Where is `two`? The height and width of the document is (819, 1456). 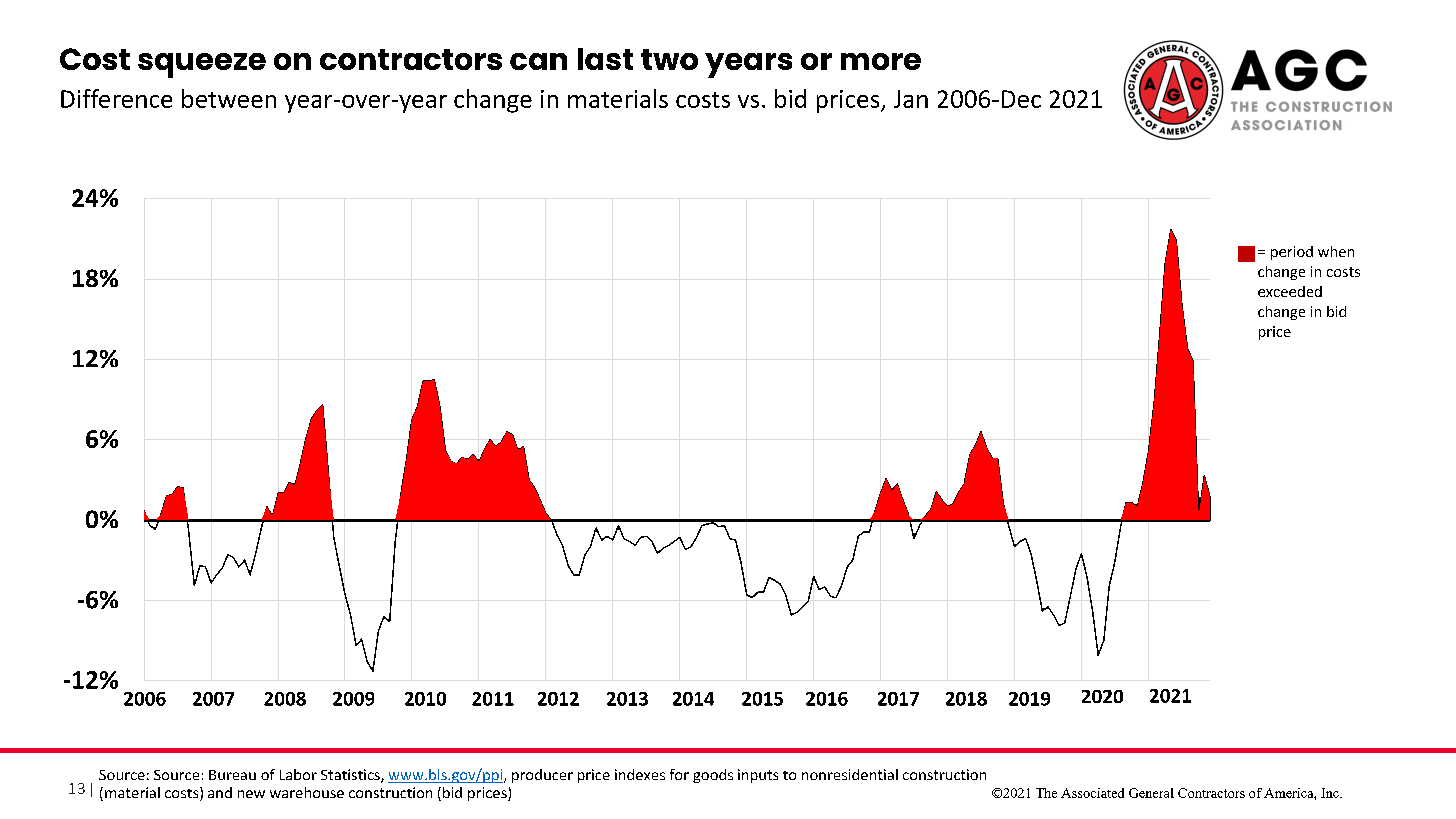 two is located at coordinates (669, 59).
